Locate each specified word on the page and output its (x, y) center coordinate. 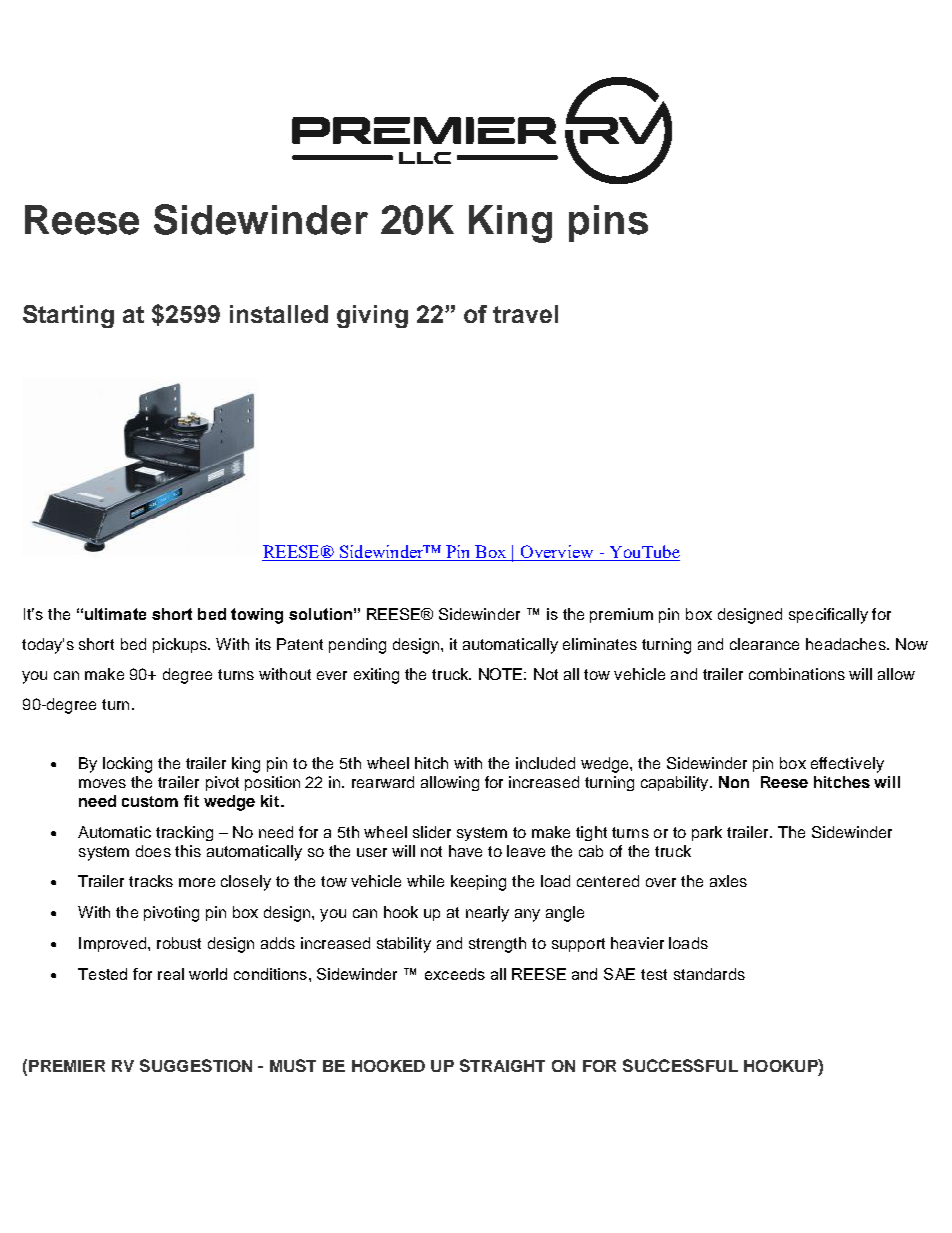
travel (525, 314)
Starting (68, 316)
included (545, 763)
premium (621, 615)
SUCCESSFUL (680, 1065)
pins (608, 223)
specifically (828, 616)
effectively (847, 765)
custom (150, 801)
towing (257, 616)
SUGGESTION (196, 1065)
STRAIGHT (502, 1065)
